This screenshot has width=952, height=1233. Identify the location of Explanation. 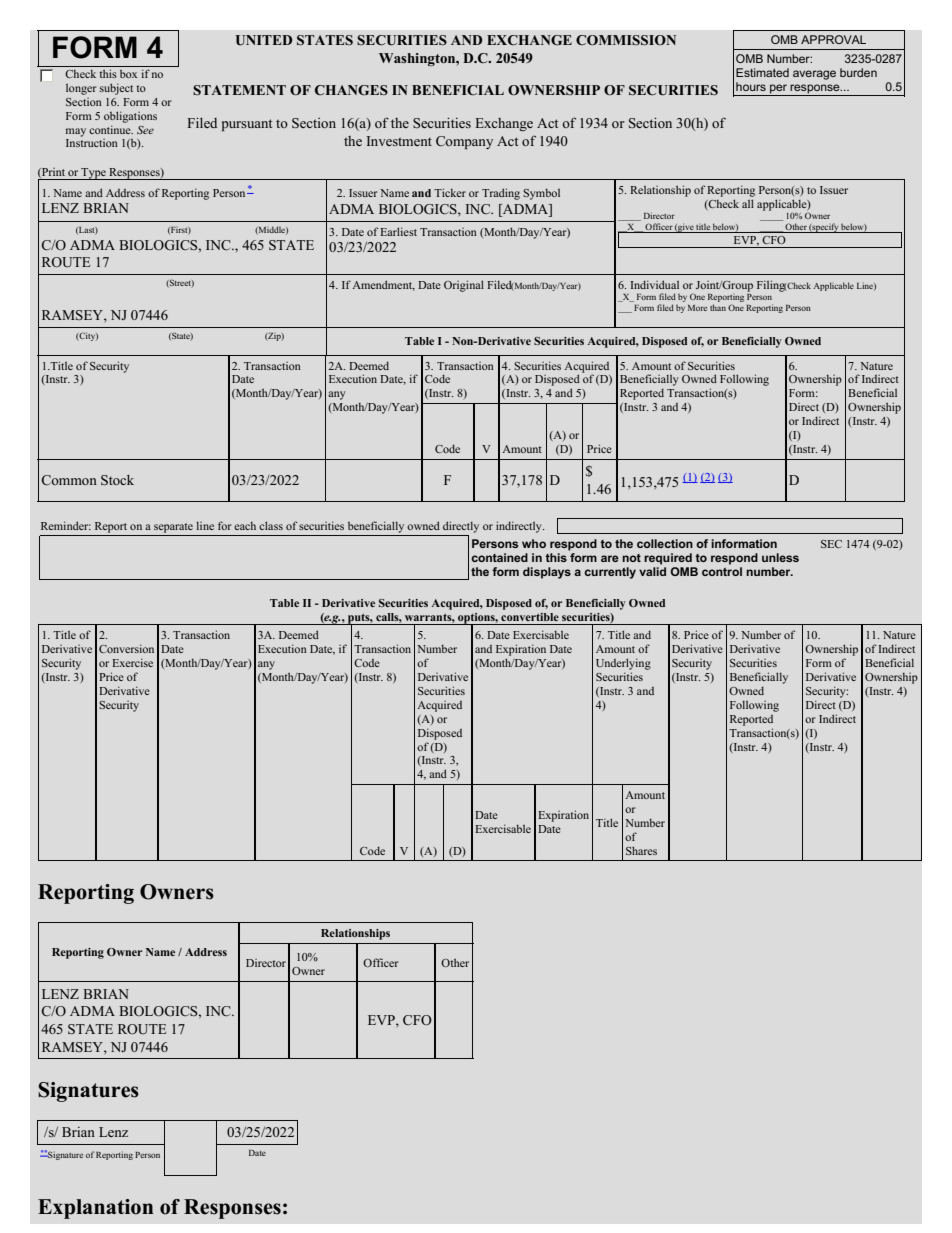
(95, 1209).
